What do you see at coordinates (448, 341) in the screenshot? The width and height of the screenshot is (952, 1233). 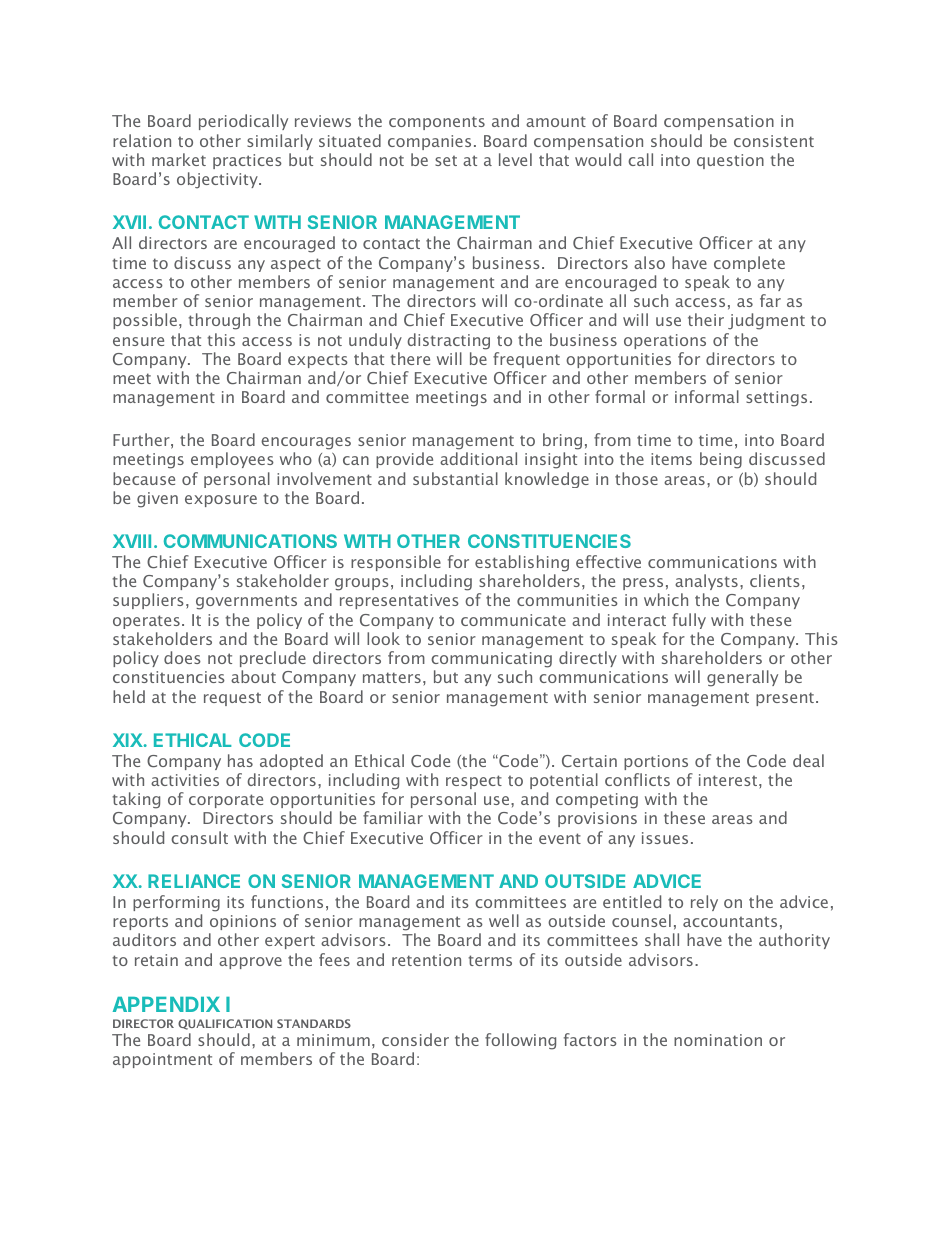 I see `distracting` at bounding box center [448, 341].
